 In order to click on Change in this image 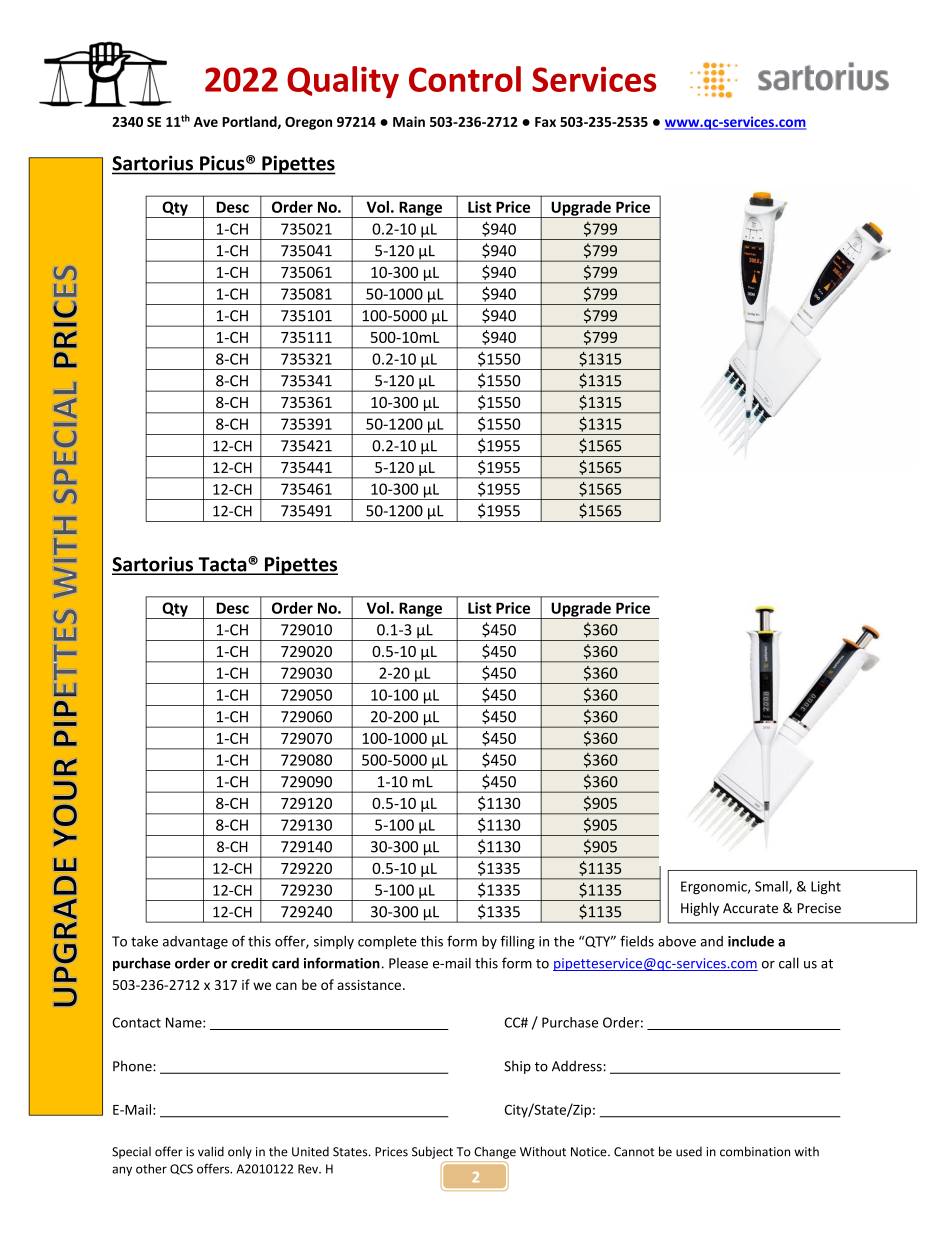, I will do `click(495, 1152)`.
